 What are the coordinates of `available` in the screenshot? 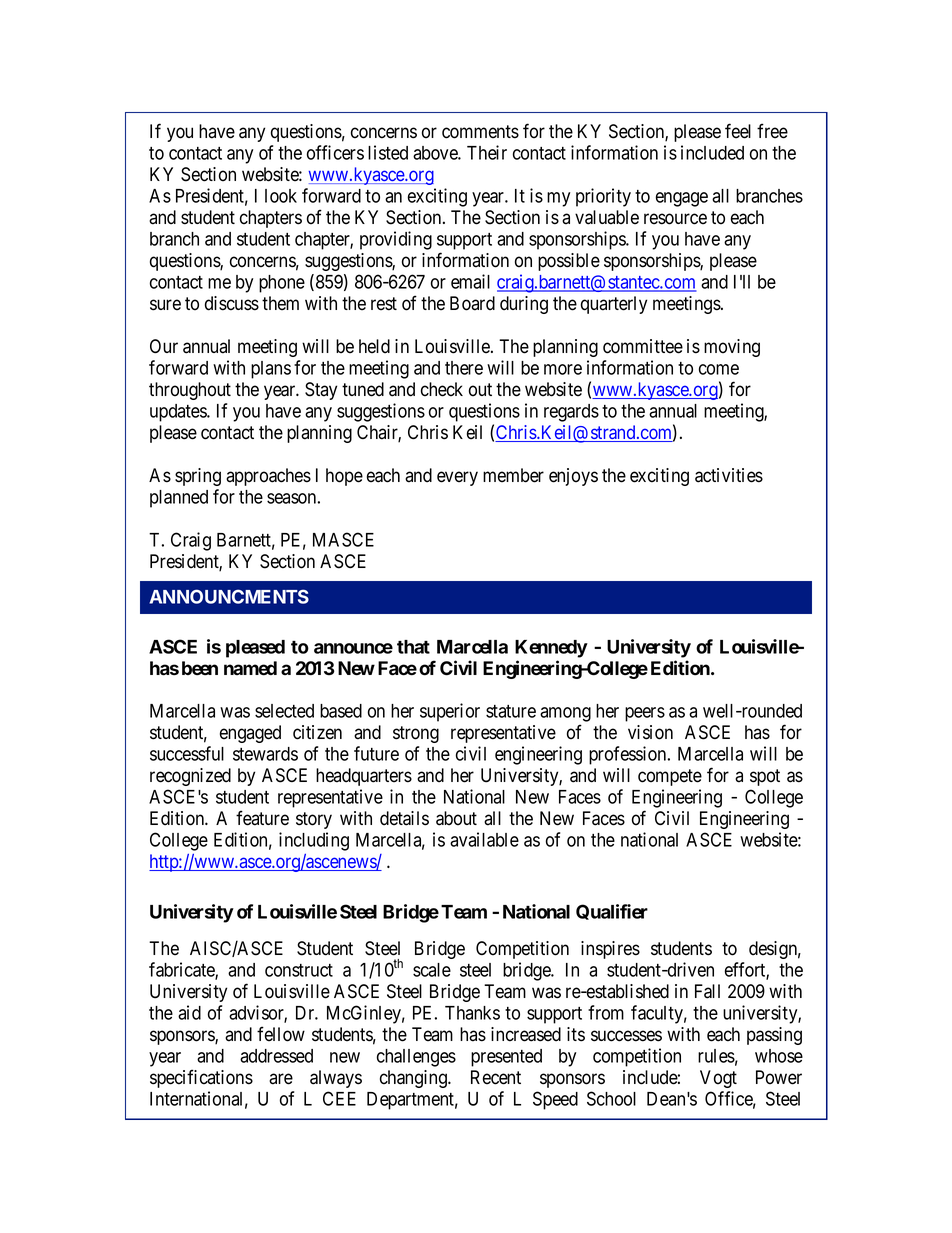 It's located at (484, 839).
